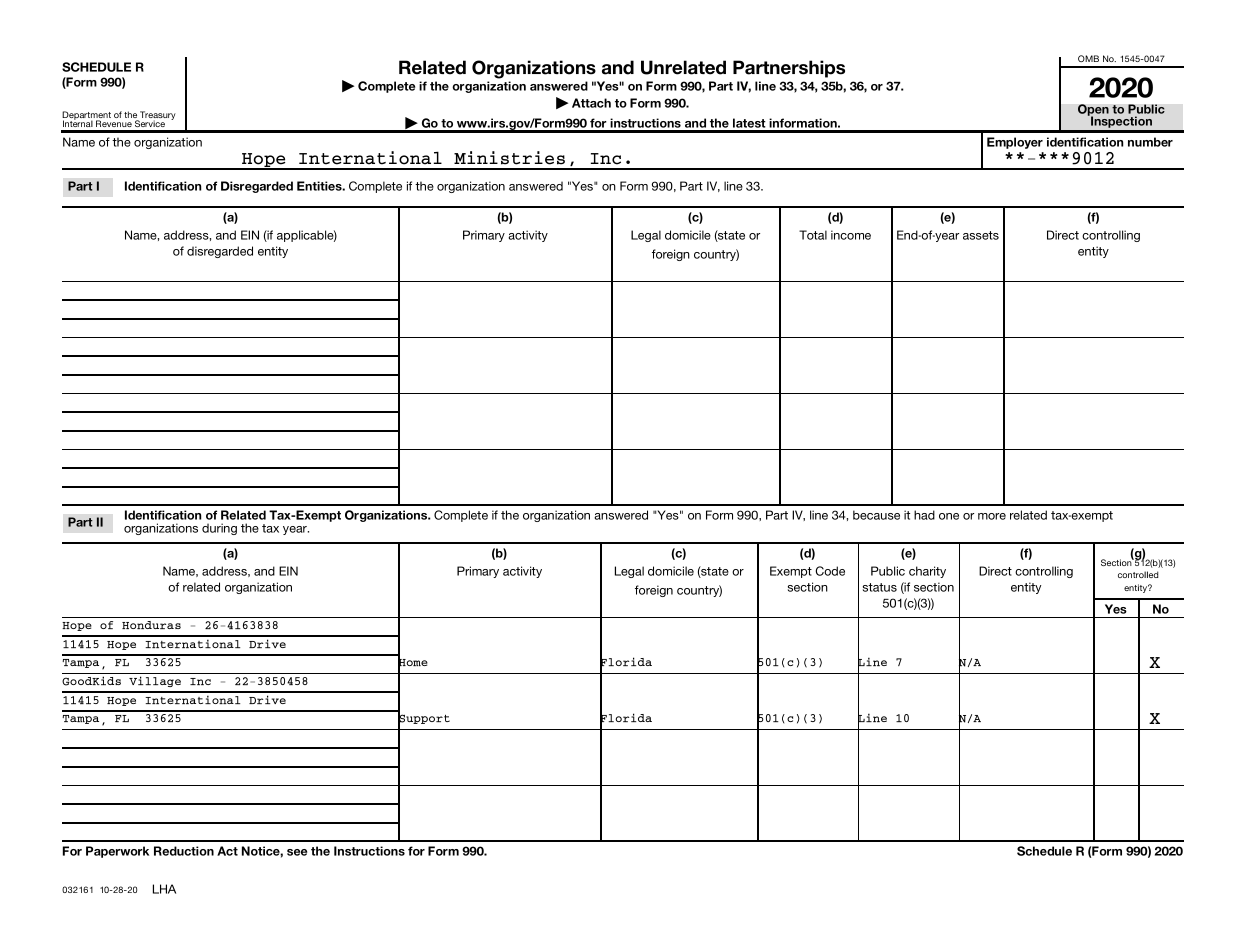 The width and height of the document is (1245, 952). I want to click on Ministries, so click(509, 158).
